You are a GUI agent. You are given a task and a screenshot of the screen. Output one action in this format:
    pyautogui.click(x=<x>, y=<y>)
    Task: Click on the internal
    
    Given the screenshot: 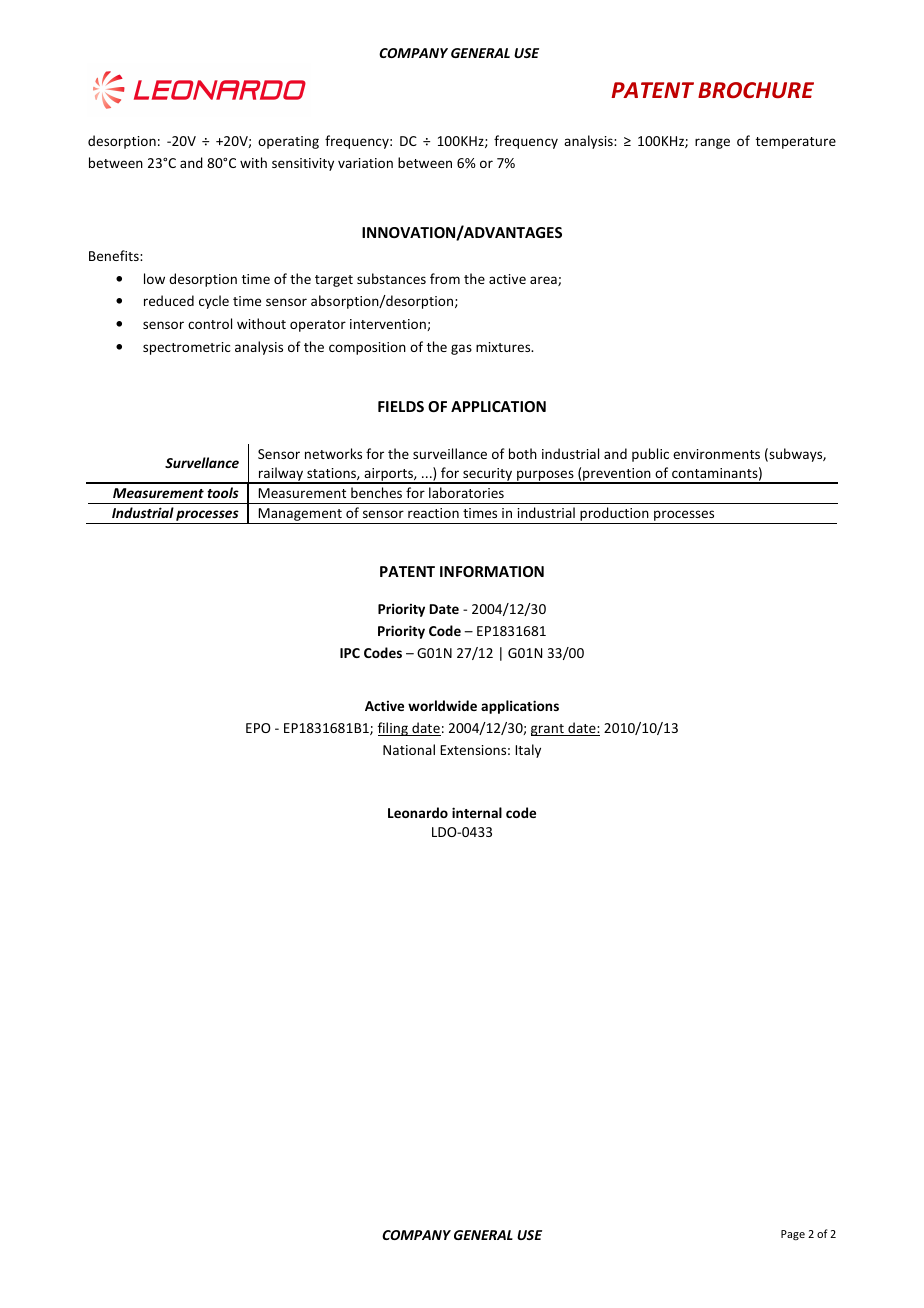 What is the action you would take?
    pyautogui.click(x=477, y=812)
